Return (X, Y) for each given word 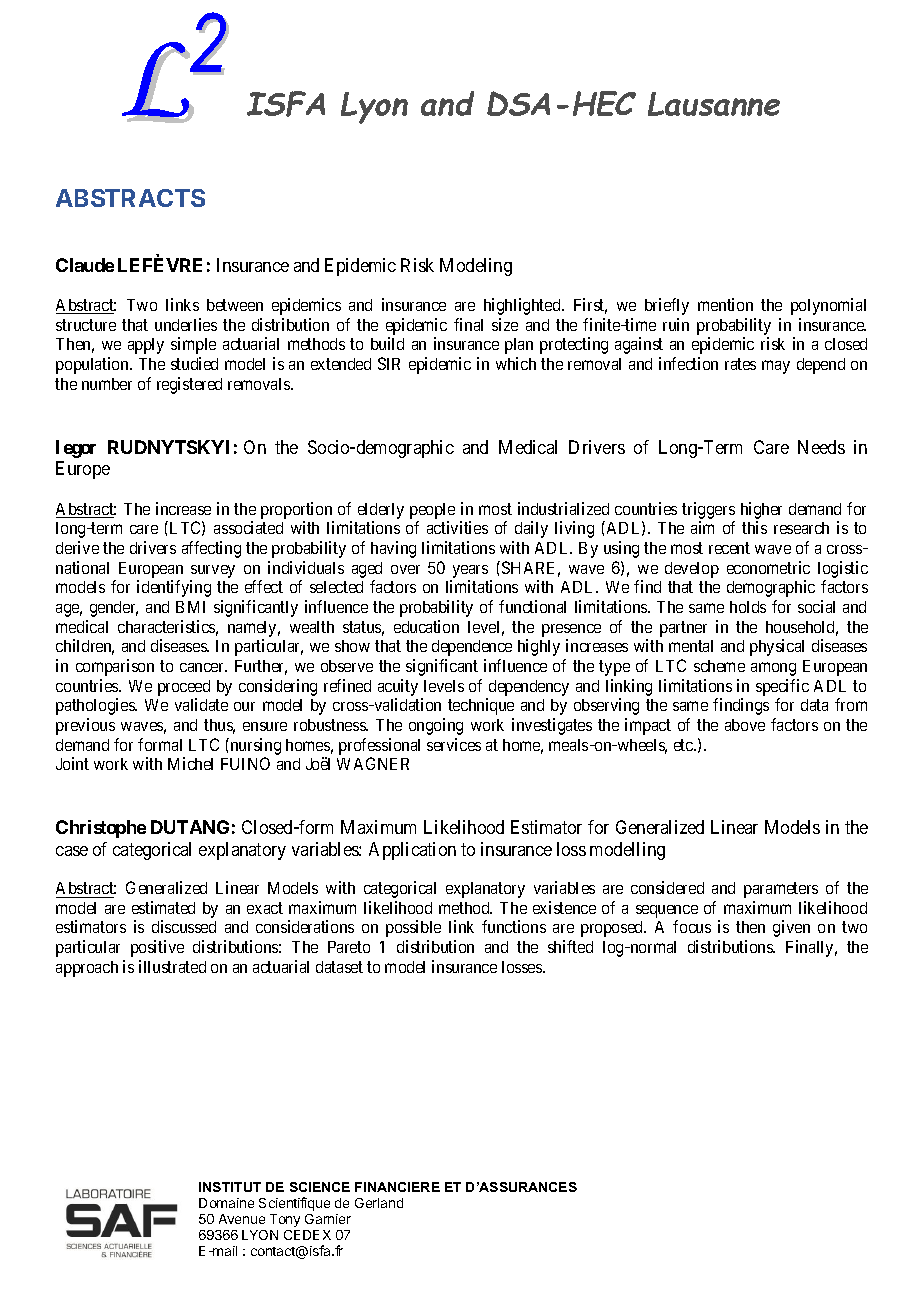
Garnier (328, 1219)
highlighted (523, 306)
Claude (85, 265)
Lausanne (714, 104)
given (791, 928)
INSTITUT (230, 1187)
